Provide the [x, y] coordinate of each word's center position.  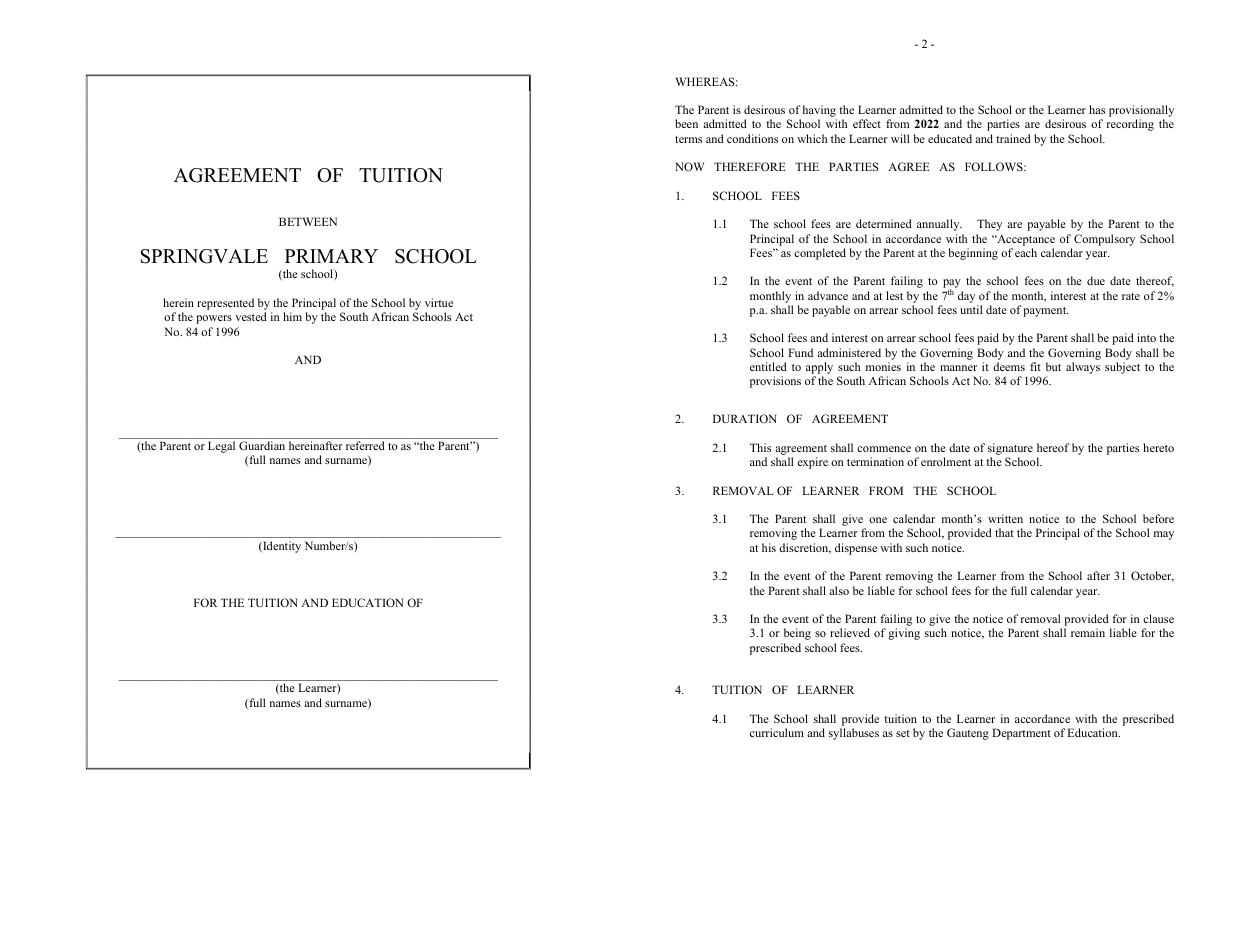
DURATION [745, 418]
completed [820, 254]
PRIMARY [331, 256]
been [686, 123]
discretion [805, 548]
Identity [281, 547]
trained [1013, 138]
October [1152, 576]
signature [1010, 449]
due [1096, 280]
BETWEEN [308, 221]
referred [365, 445]
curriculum [777, 732]
